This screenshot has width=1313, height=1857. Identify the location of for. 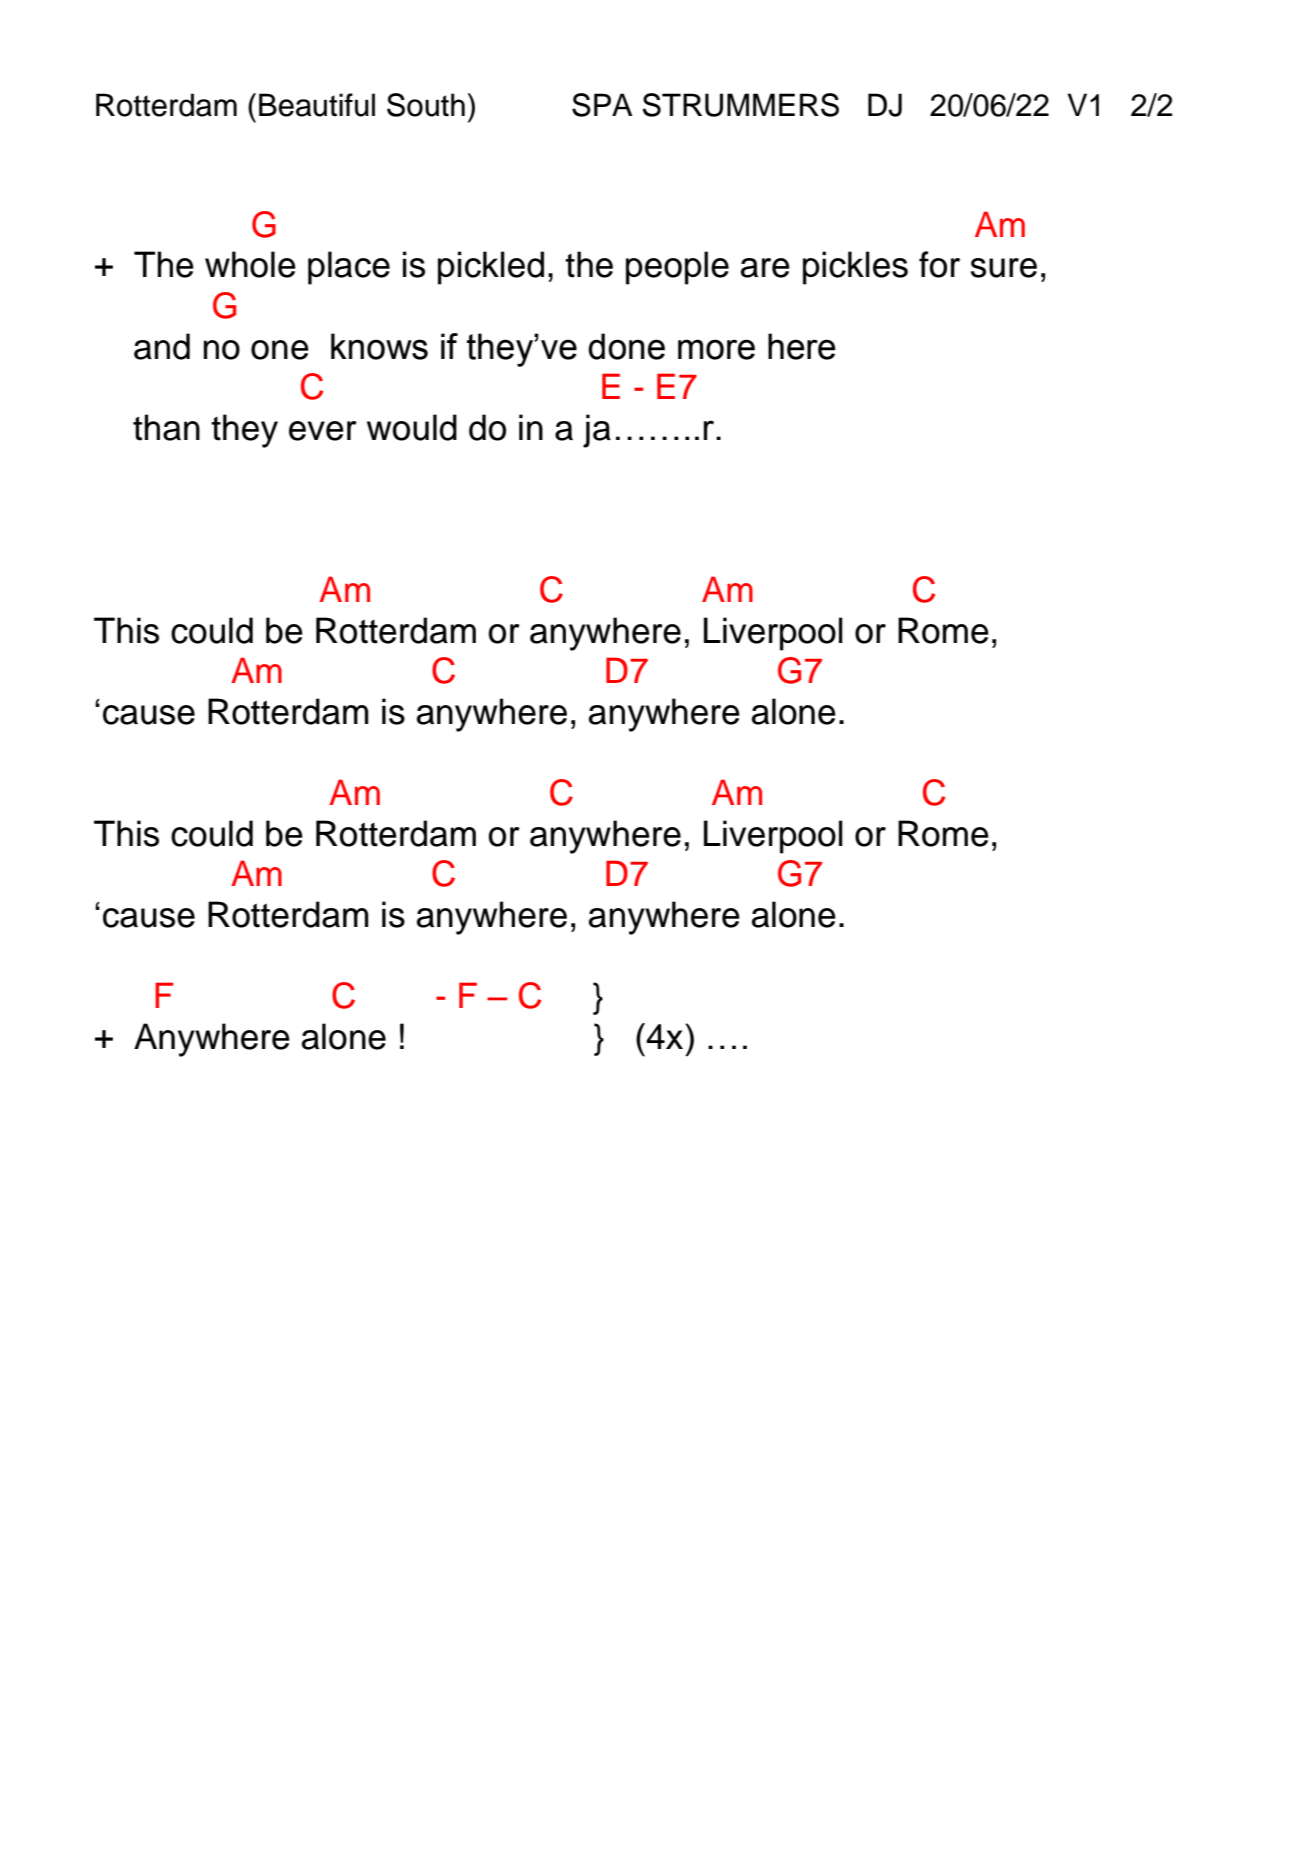
(939, 264).
